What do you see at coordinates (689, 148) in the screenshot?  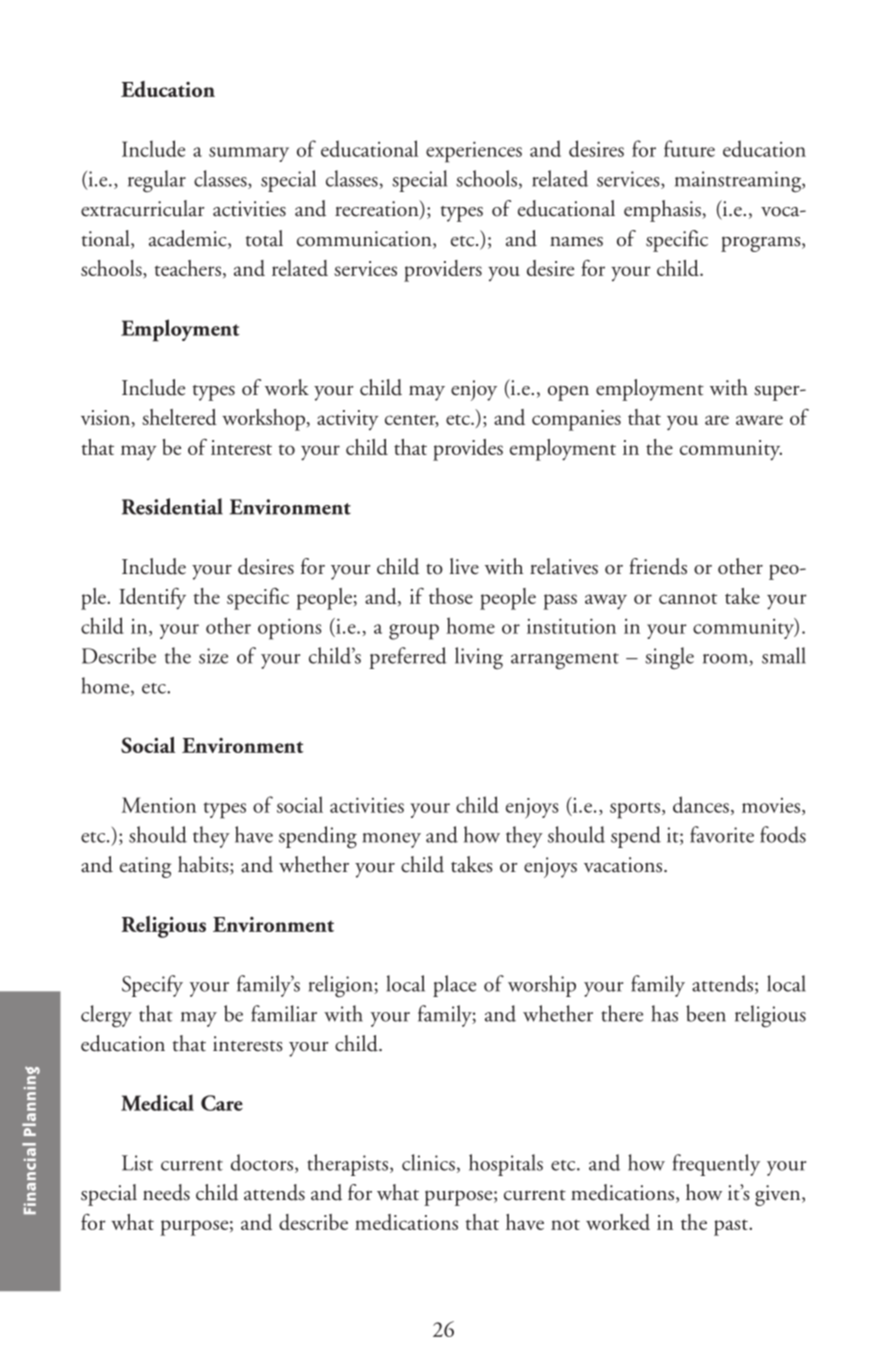 I see `future` at bounding box center [689, 148].
